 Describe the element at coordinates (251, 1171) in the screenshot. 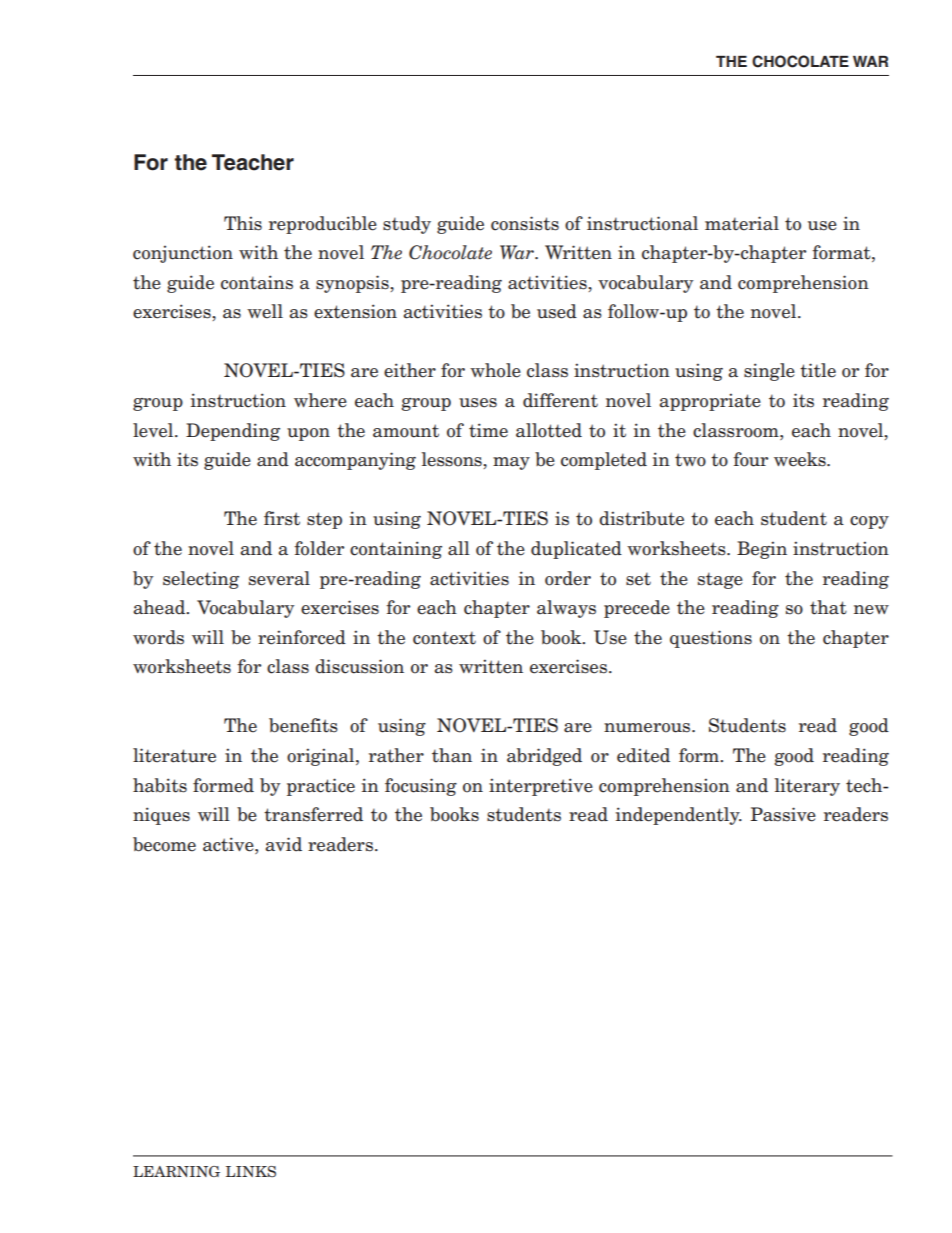

I see `LINKS` at that location.
